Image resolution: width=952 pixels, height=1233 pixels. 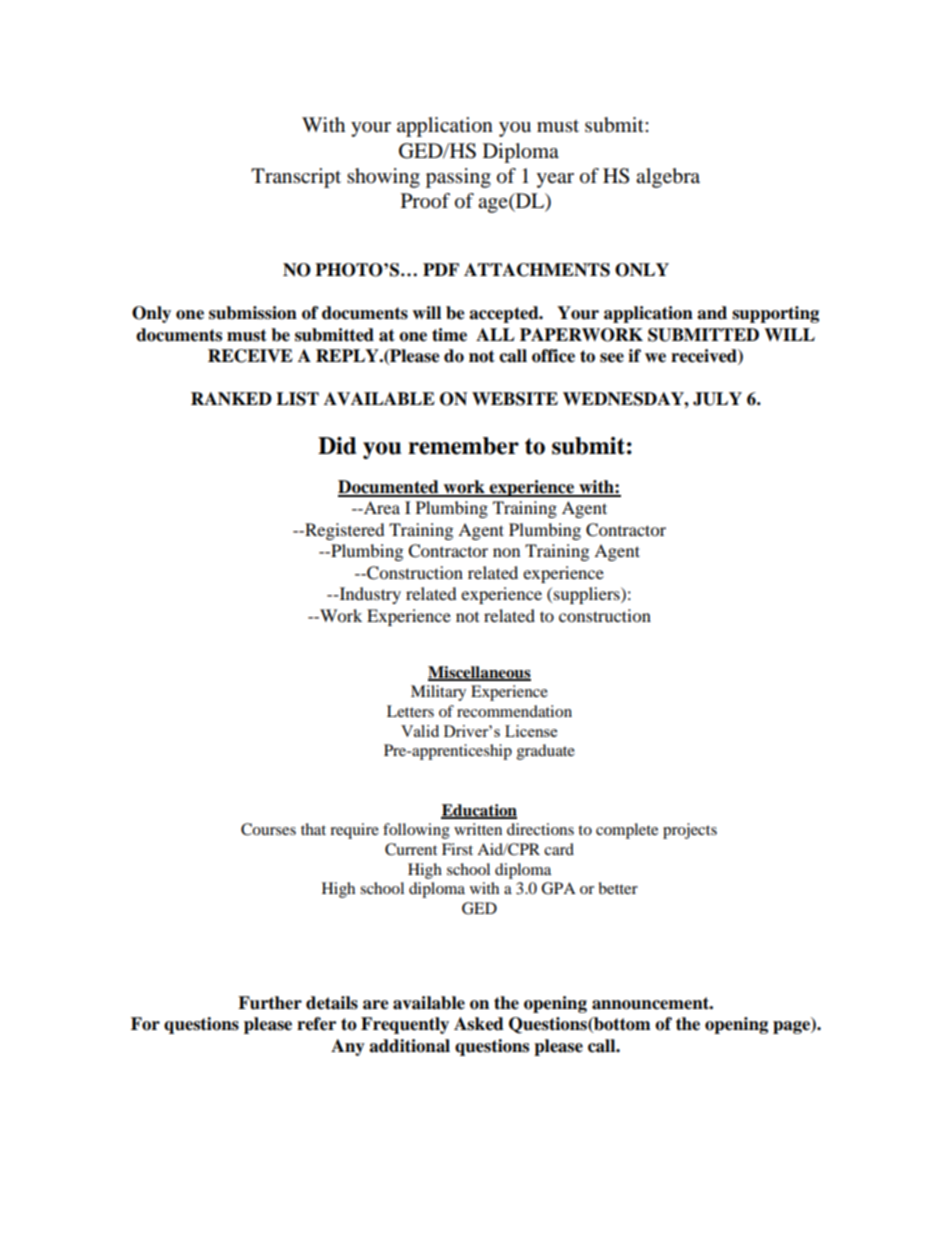 What do you see at coordinates (268, 829) in the screenshot?
I see `Courses` at bounding box center [268, 829].
